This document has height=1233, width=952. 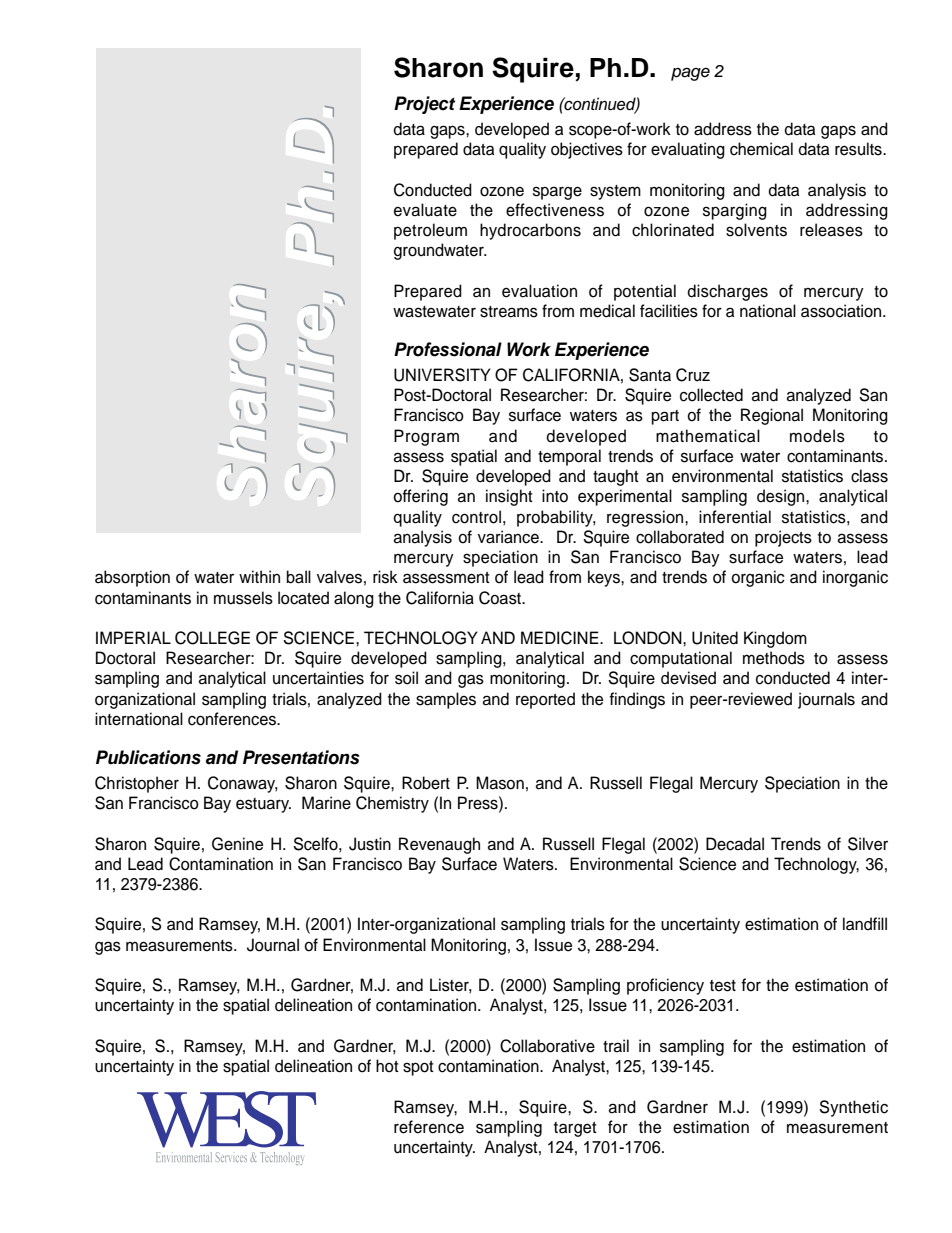 I want to click on Silver, so click(x=868, y=844).
